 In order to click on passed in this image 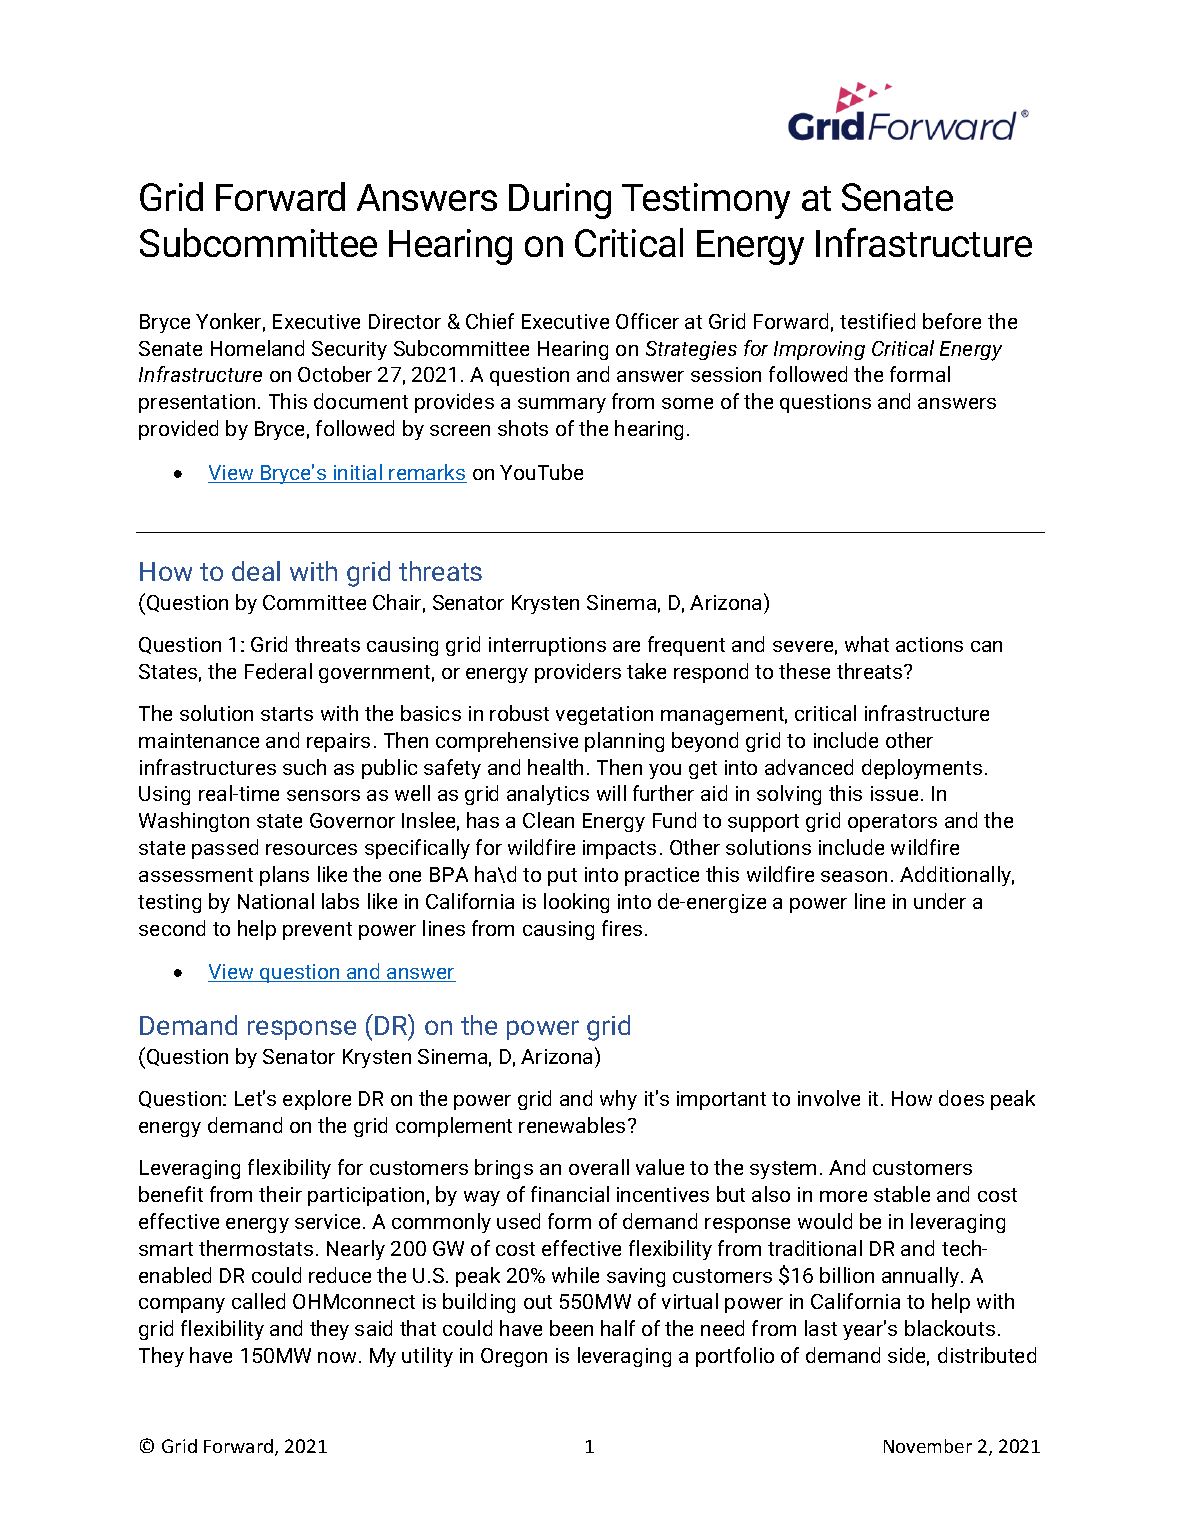, I will do `click(225, 849)`.
